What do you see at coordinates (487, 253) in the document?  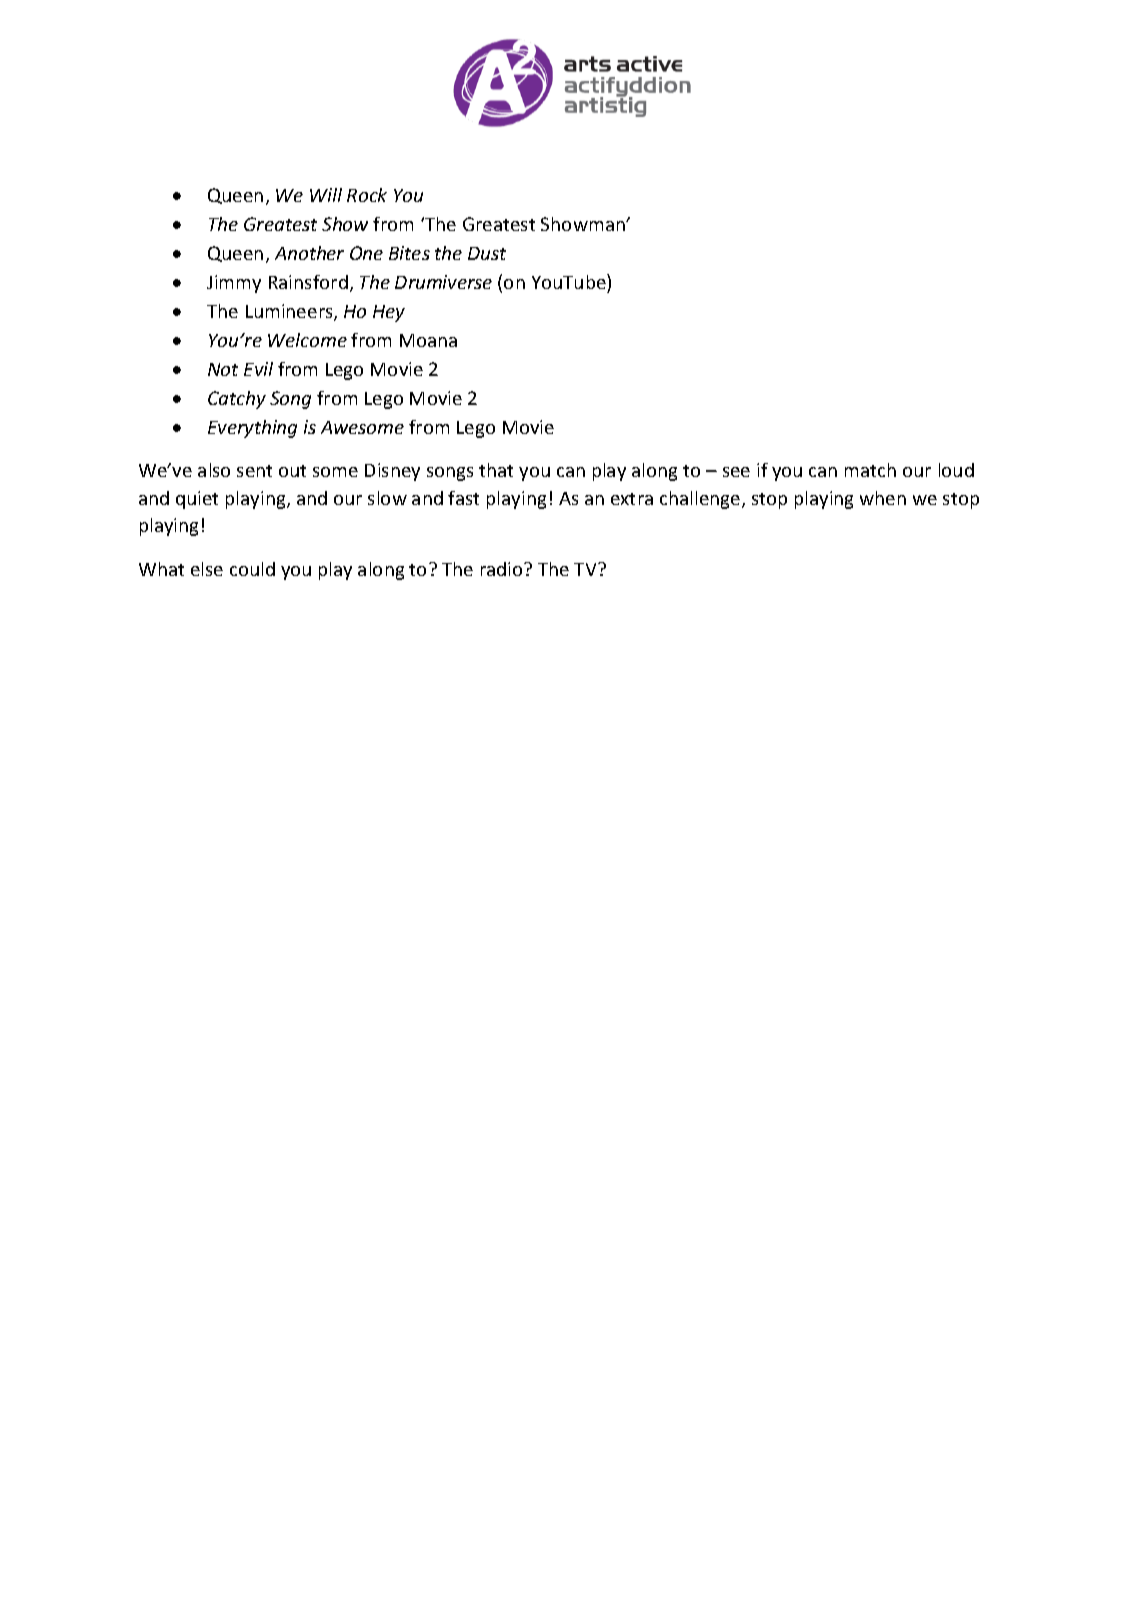 I see `Dust` at bounding box center [487, 253].
